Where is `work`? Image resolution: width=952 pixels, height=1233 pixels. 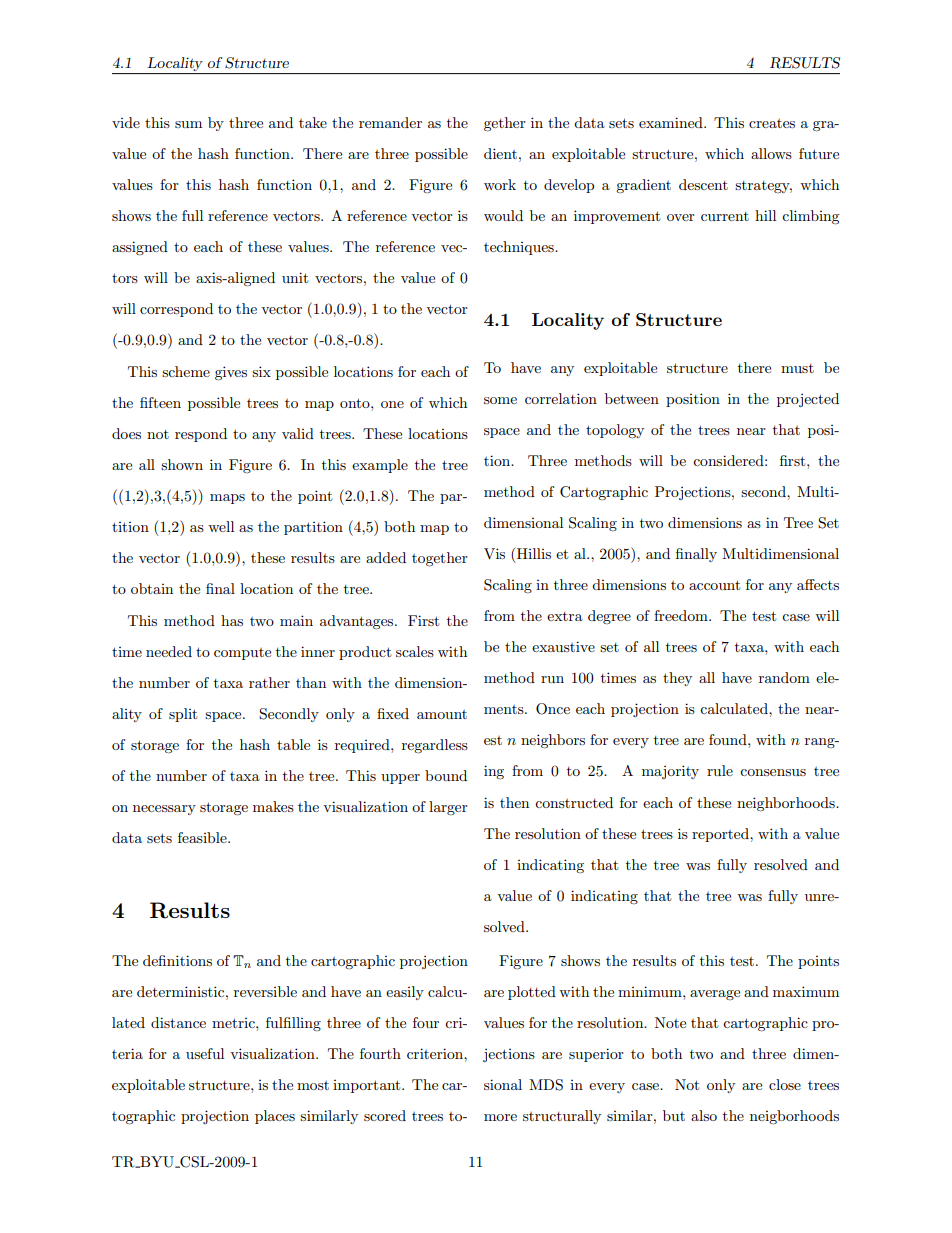 work is located at coordinates (500, 184).
